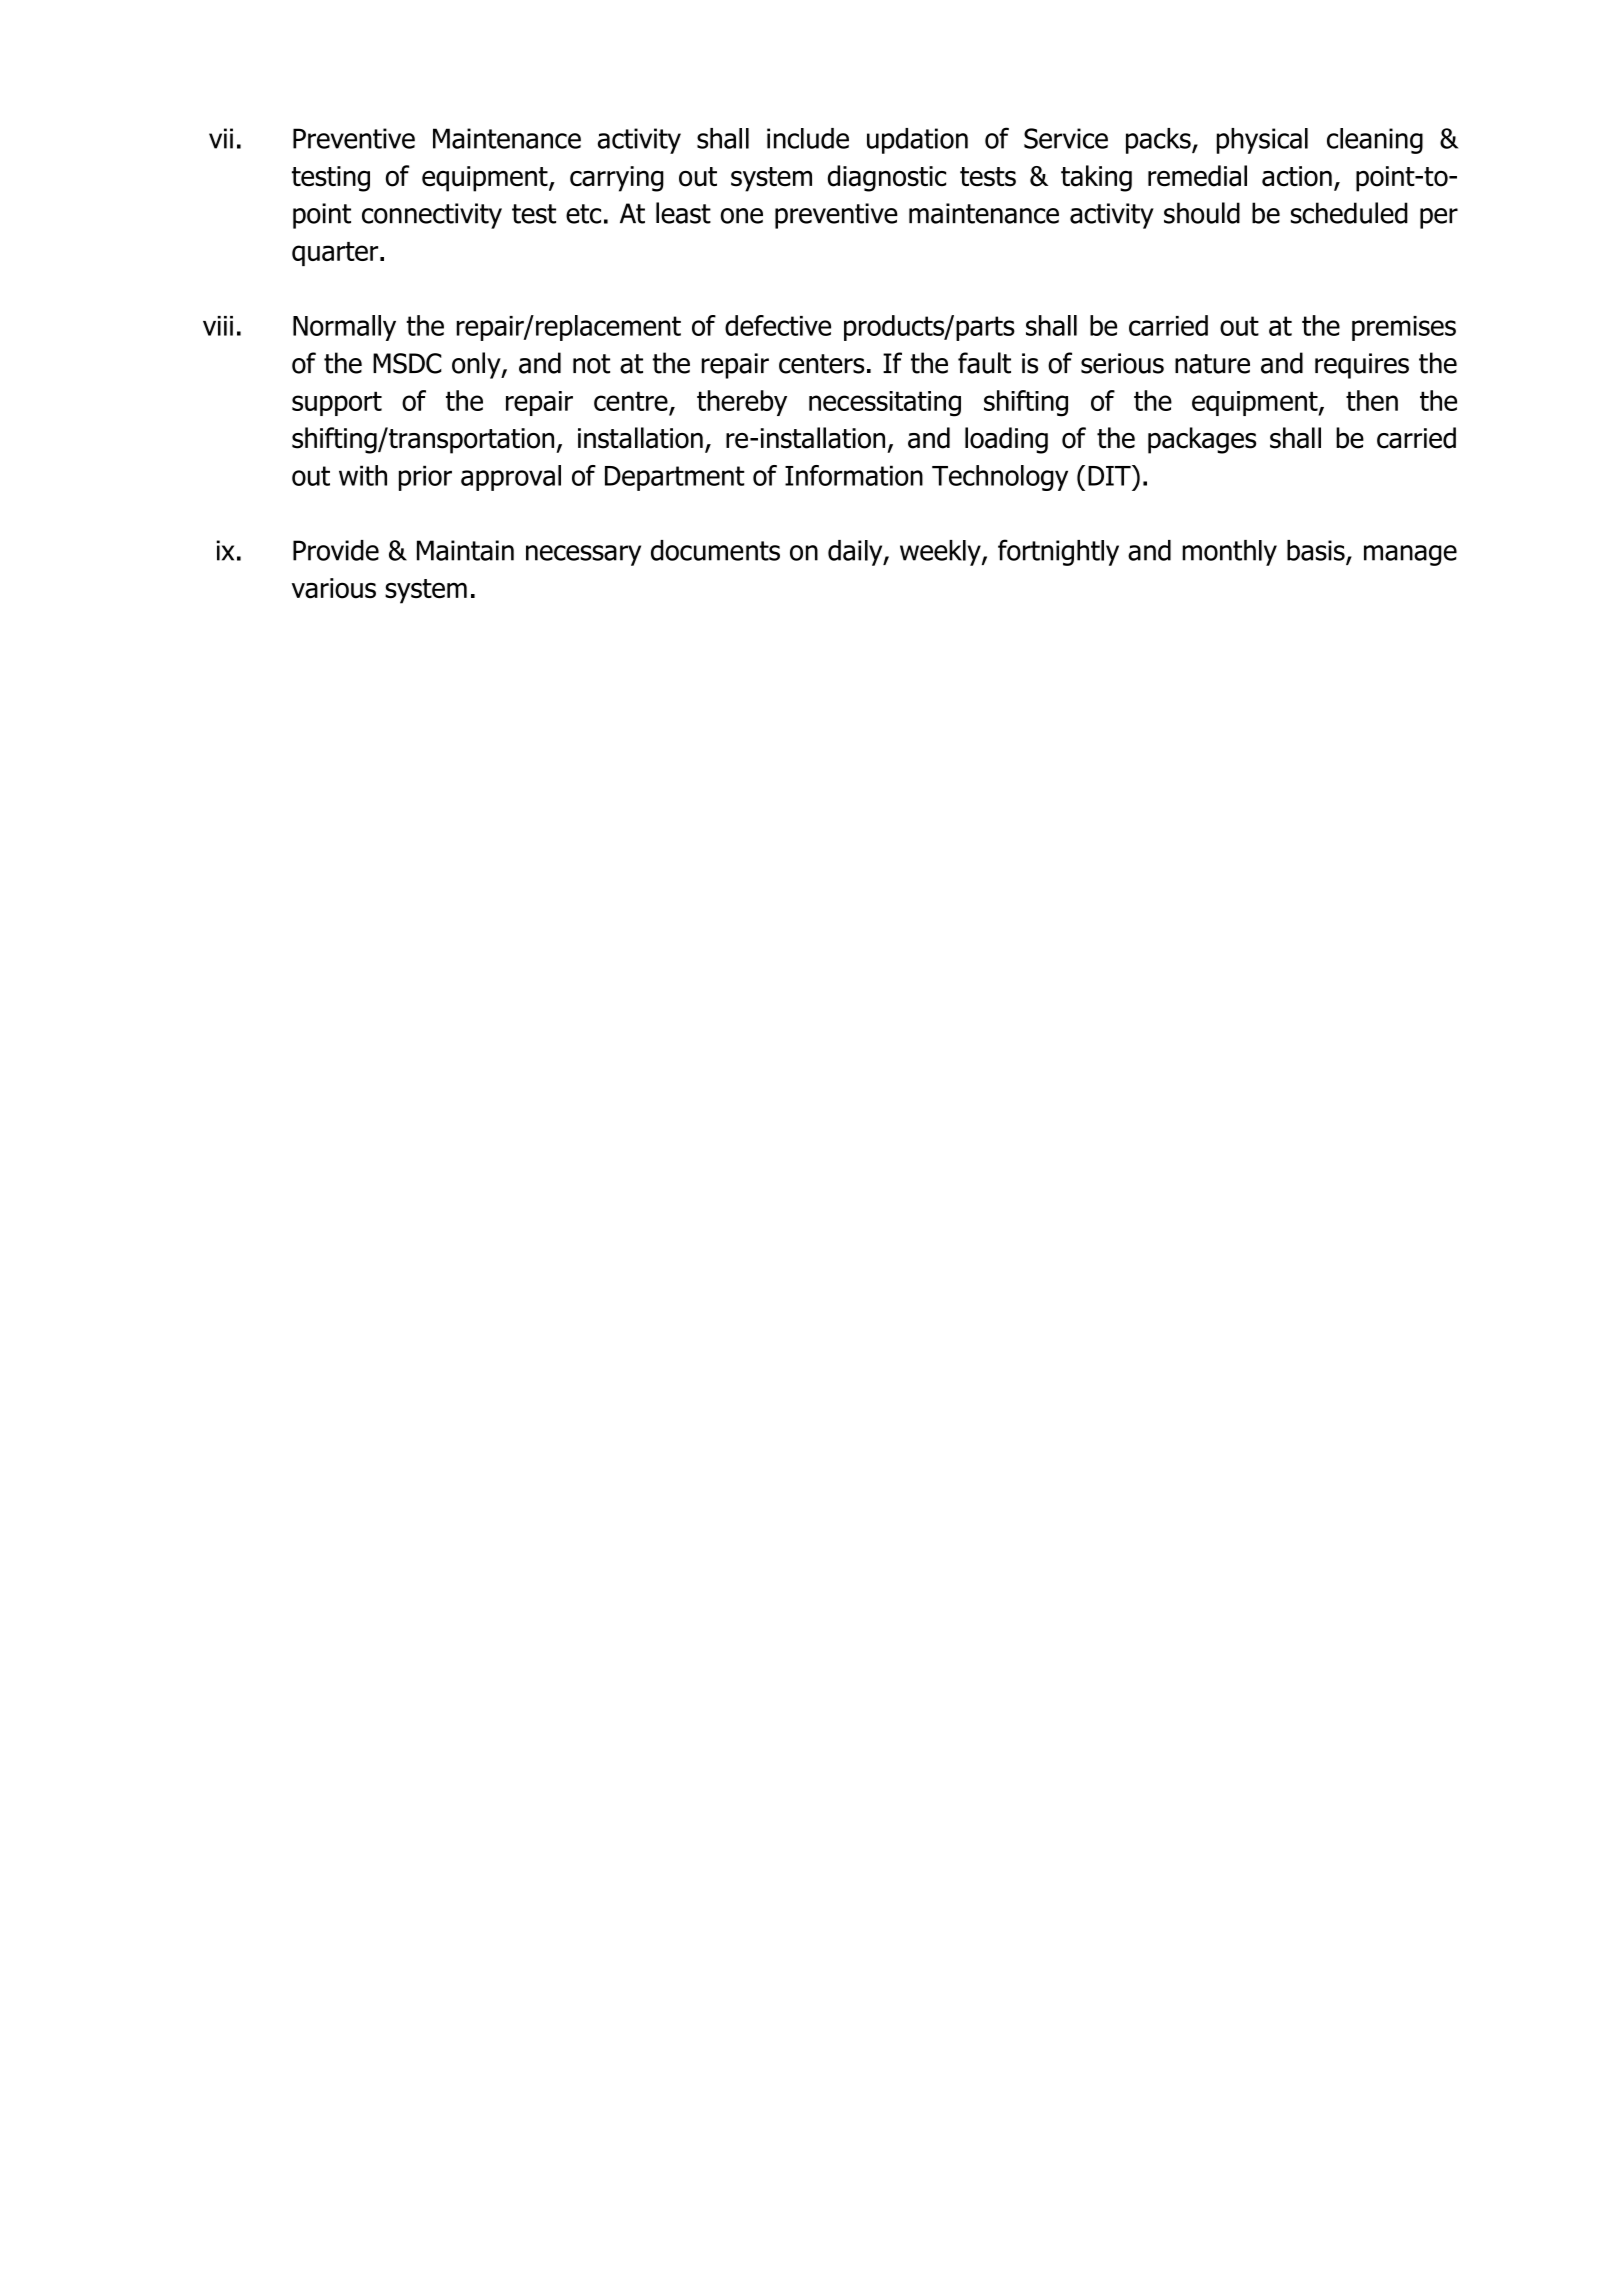 Image resolution: width=1607 pixels, height=2272 pixels. Describe the element at coordinates (344, 328) in the screenshot. I see `Normally` at that location.
